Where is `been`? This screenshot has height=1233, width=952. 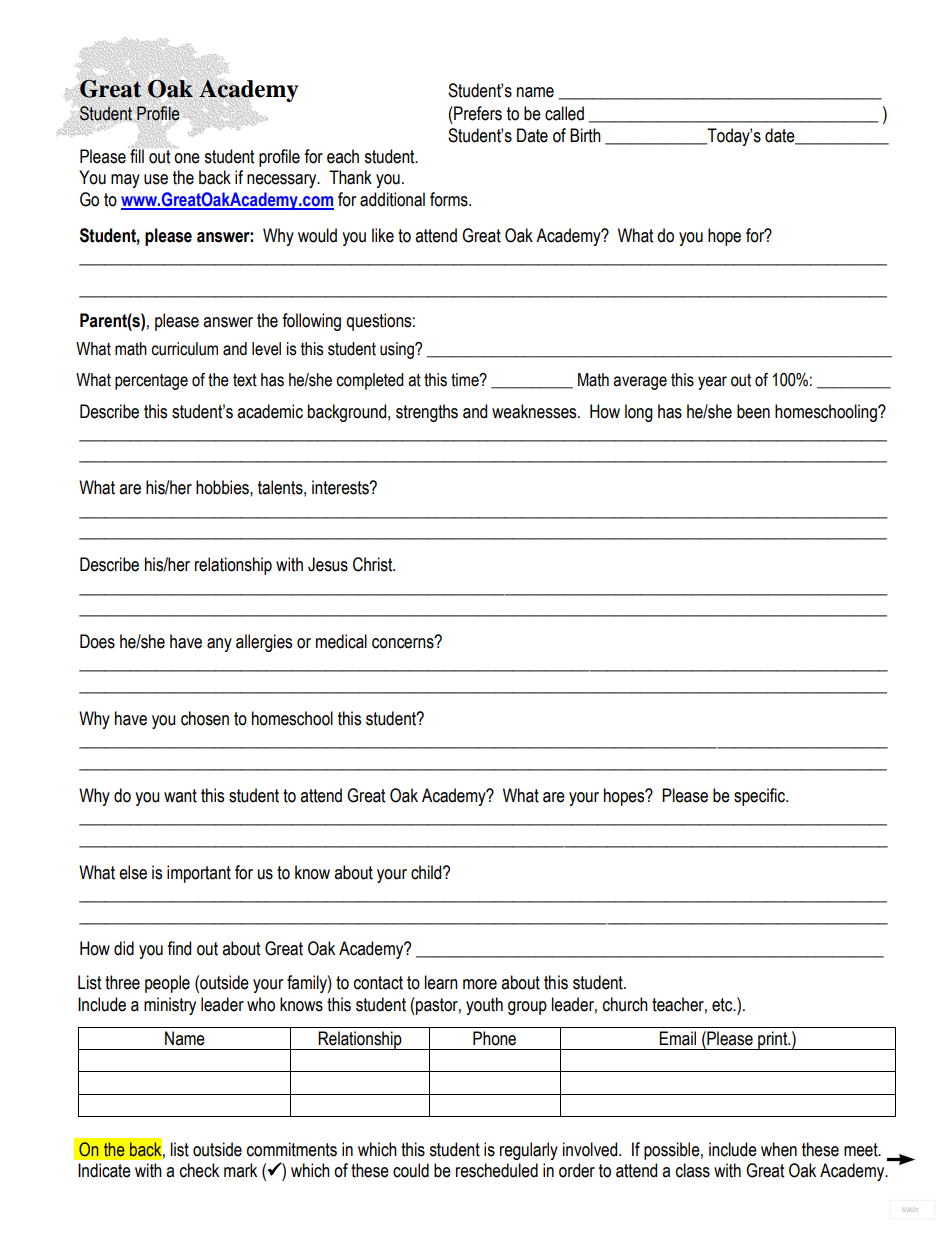
been is located at coordinates (753, 411).
